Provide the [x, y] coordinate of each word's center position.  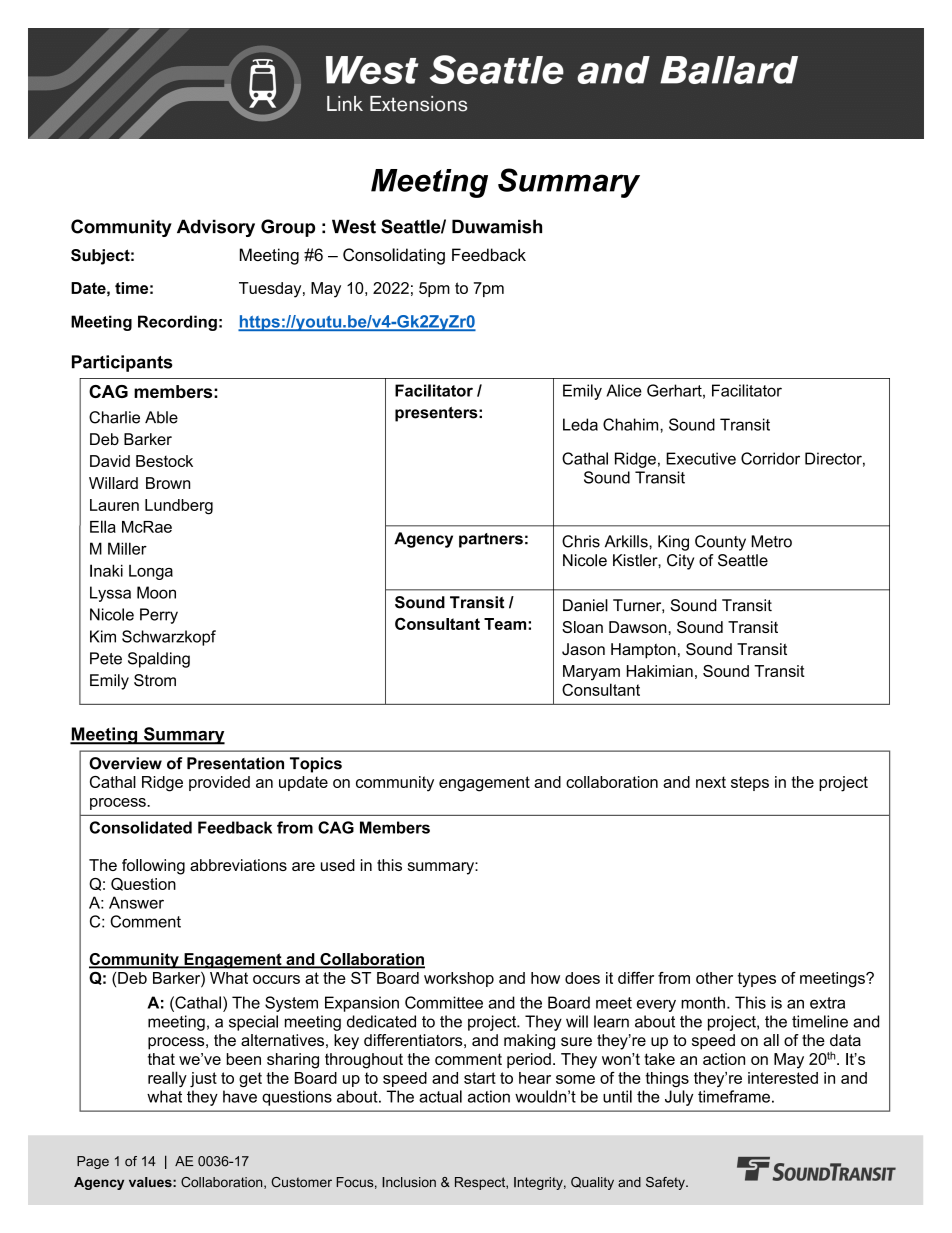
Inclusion [409, 1182]
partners [491, 540]
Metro [772, 541]
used [338, 865]
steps [750, 783]
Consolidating [394, 256]
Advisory [216, 228]
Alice [624, 390]
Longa [151, 572]
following [153, 867]
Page [93, 1162]
